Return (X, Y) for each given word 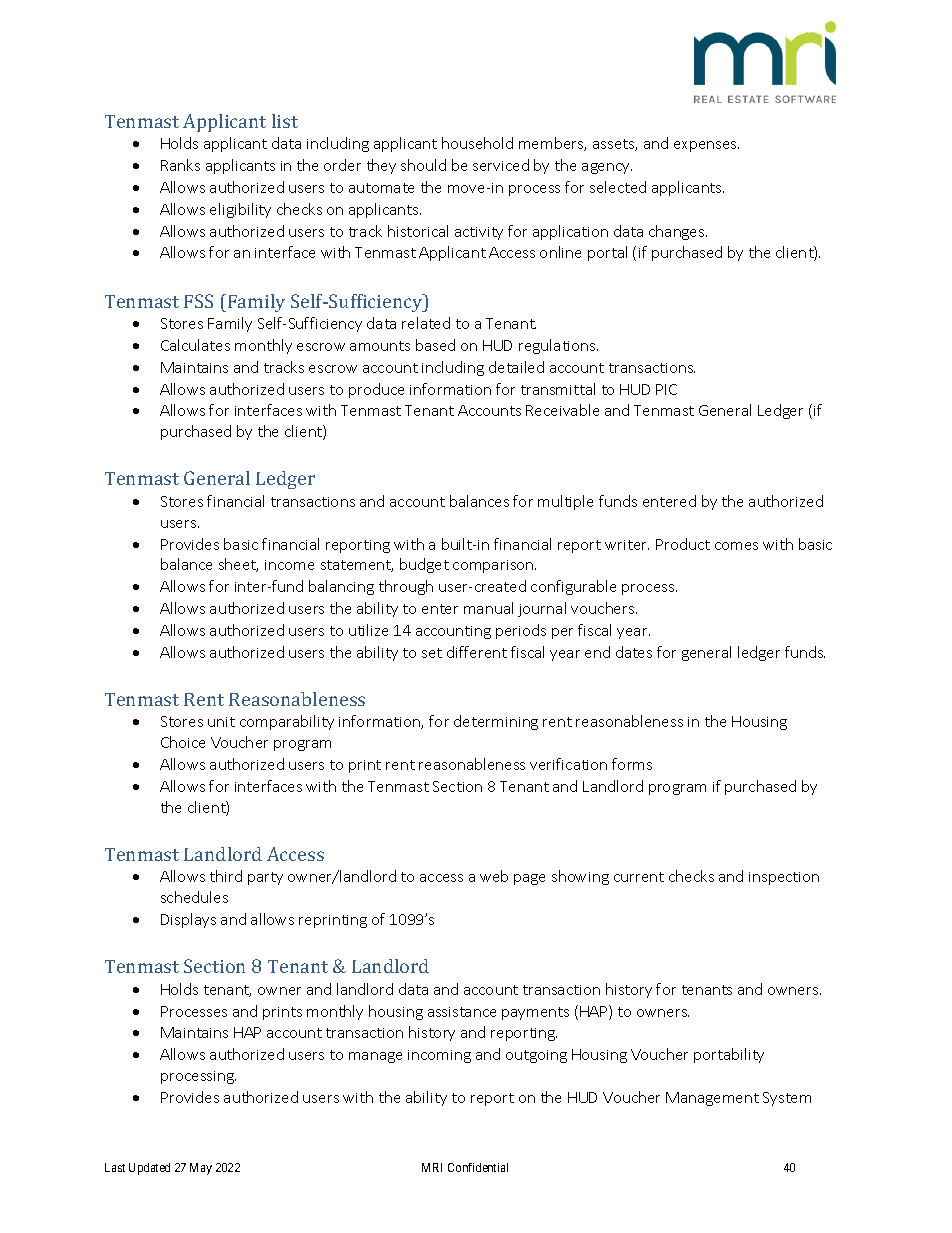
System (787, 1099)
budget (424, 565)
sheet (238, 565)
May (201, 1169)
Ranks (180, 165)
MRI (432, 1167)
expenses (706, 146)
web (494, 876)
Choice (183, 742)
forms (632, 764)
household (477, 143)
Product (683, 544)
